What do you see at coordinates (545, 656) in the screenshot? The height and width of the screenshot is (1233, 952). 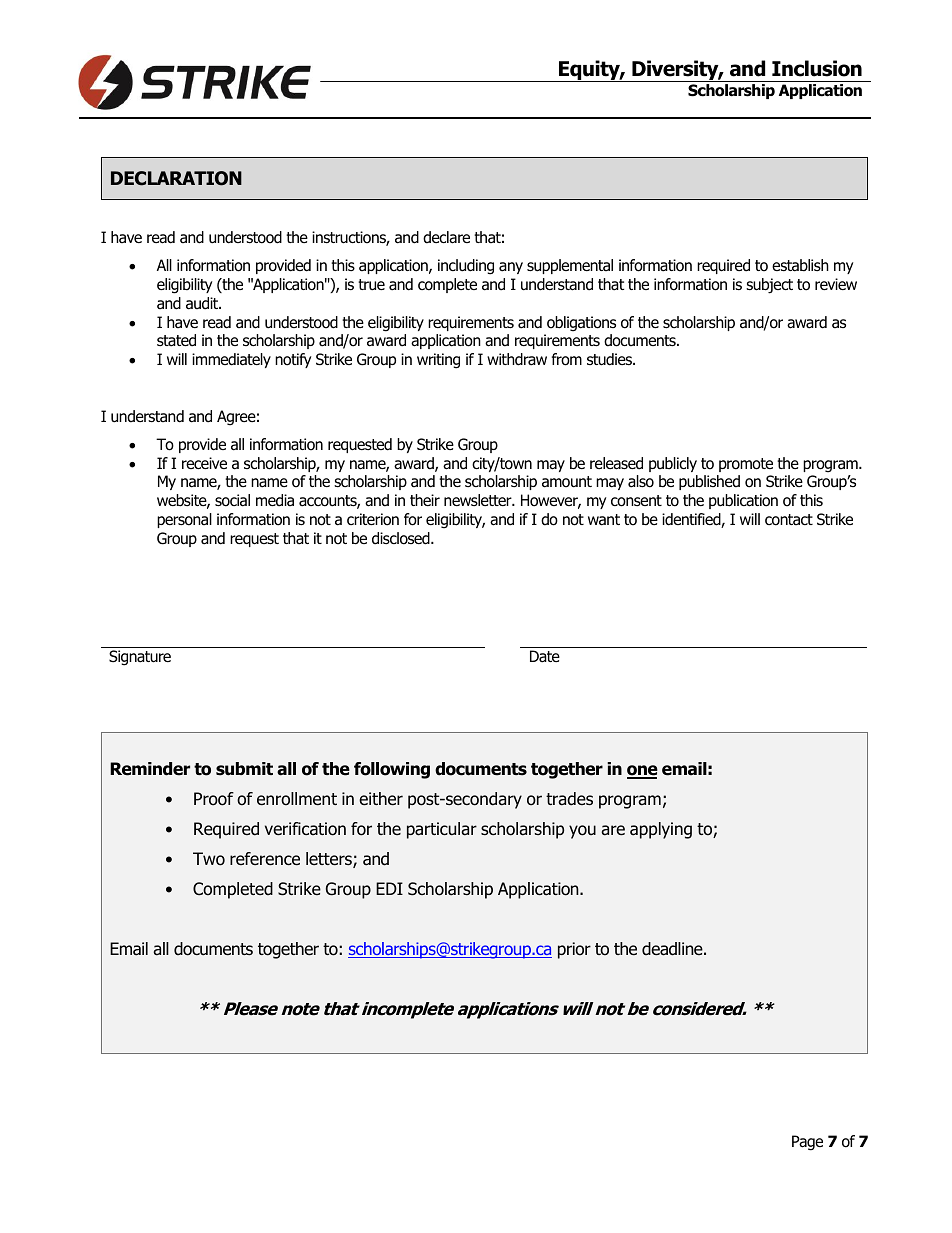 I see `Date` at bounding box center [545, 656].
